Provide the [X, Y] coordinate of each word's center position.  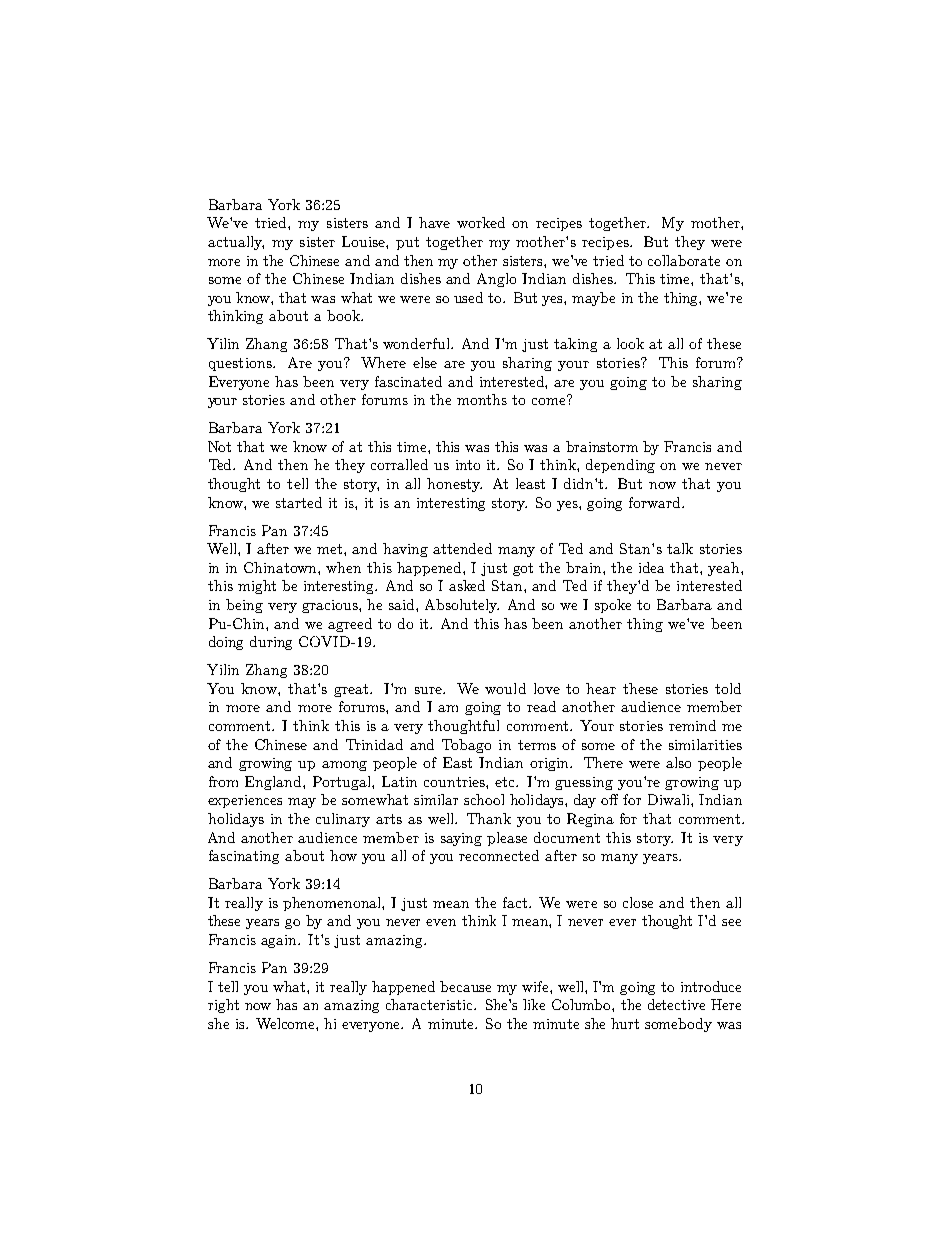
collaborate [684, 260]
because [465, 986]
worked [481, 222]
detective [676, 1004]
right [223, 1006]
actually [236, 243]
